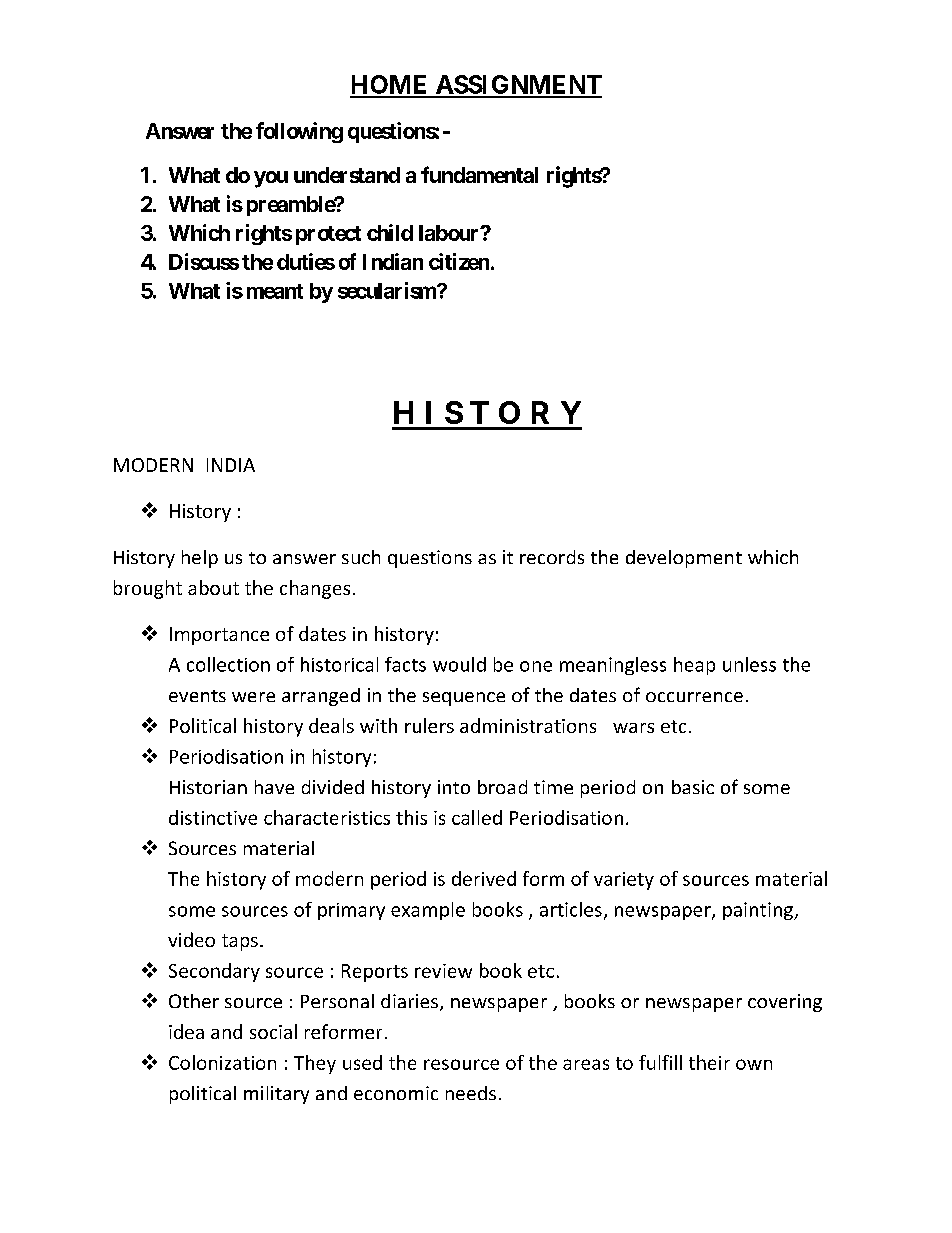 The height and width of the page is (1233, 952). I want to click on basic, so click(693, 787).
